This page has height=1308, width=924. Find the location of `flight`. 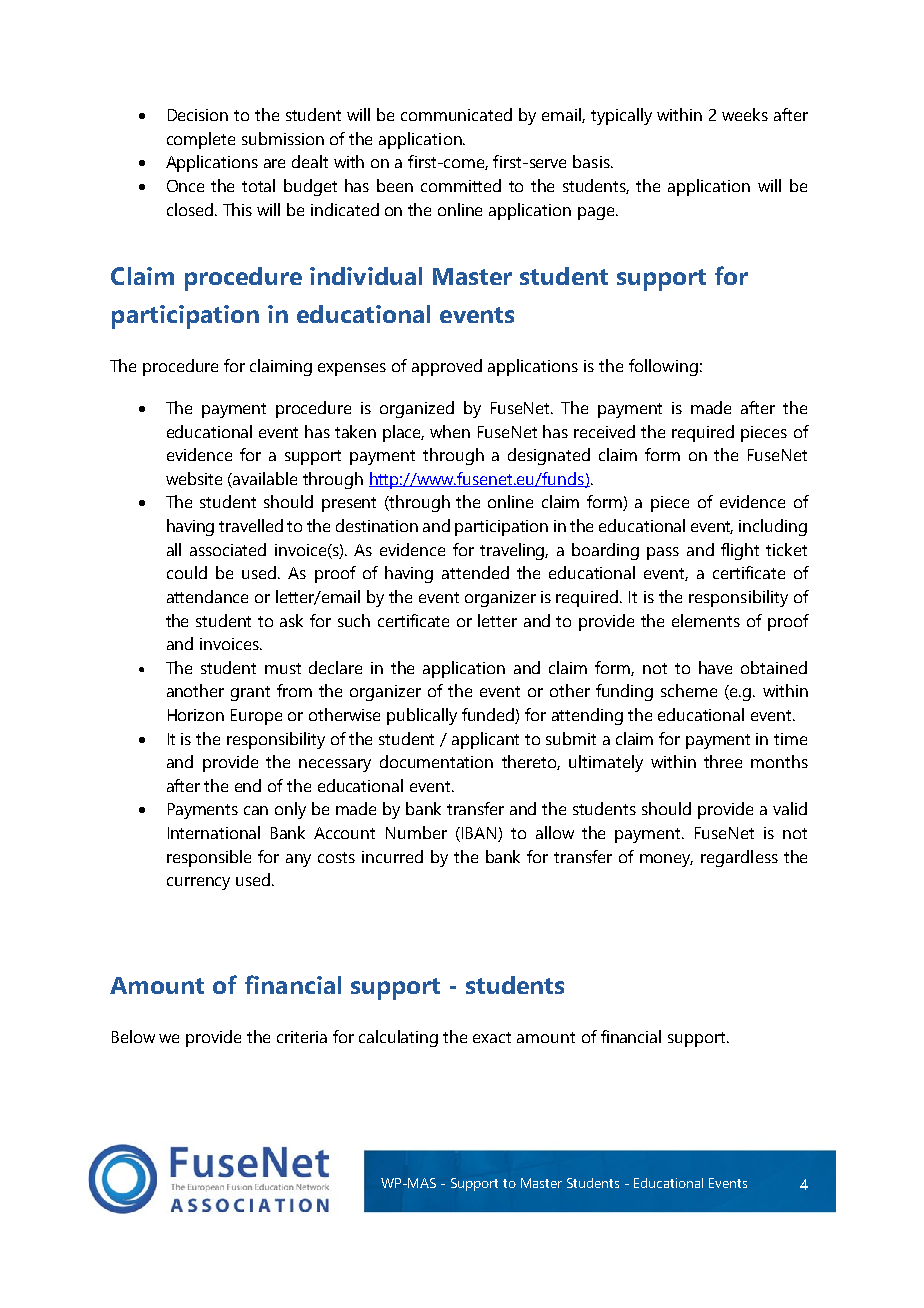

flight is located at coordinates (740, 551).
